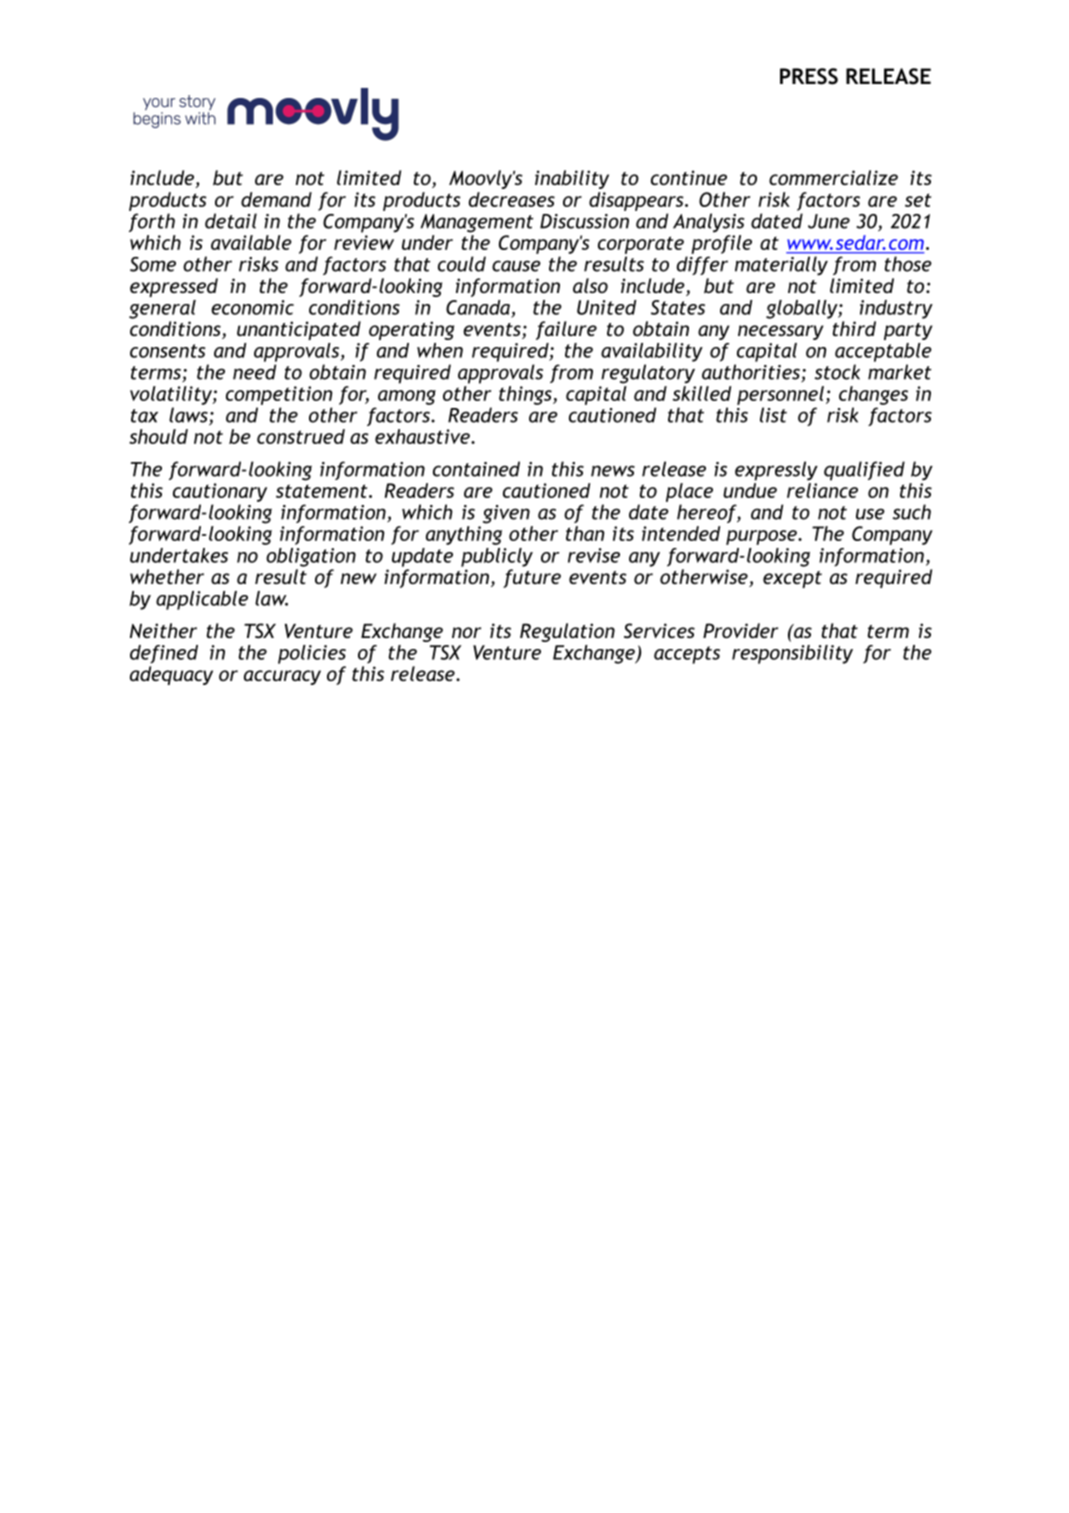 The width and height of the screenshot is (1069, 1513). Describe the element at coordinates (590, 285) in the screenshot. I see `also` at that location.
